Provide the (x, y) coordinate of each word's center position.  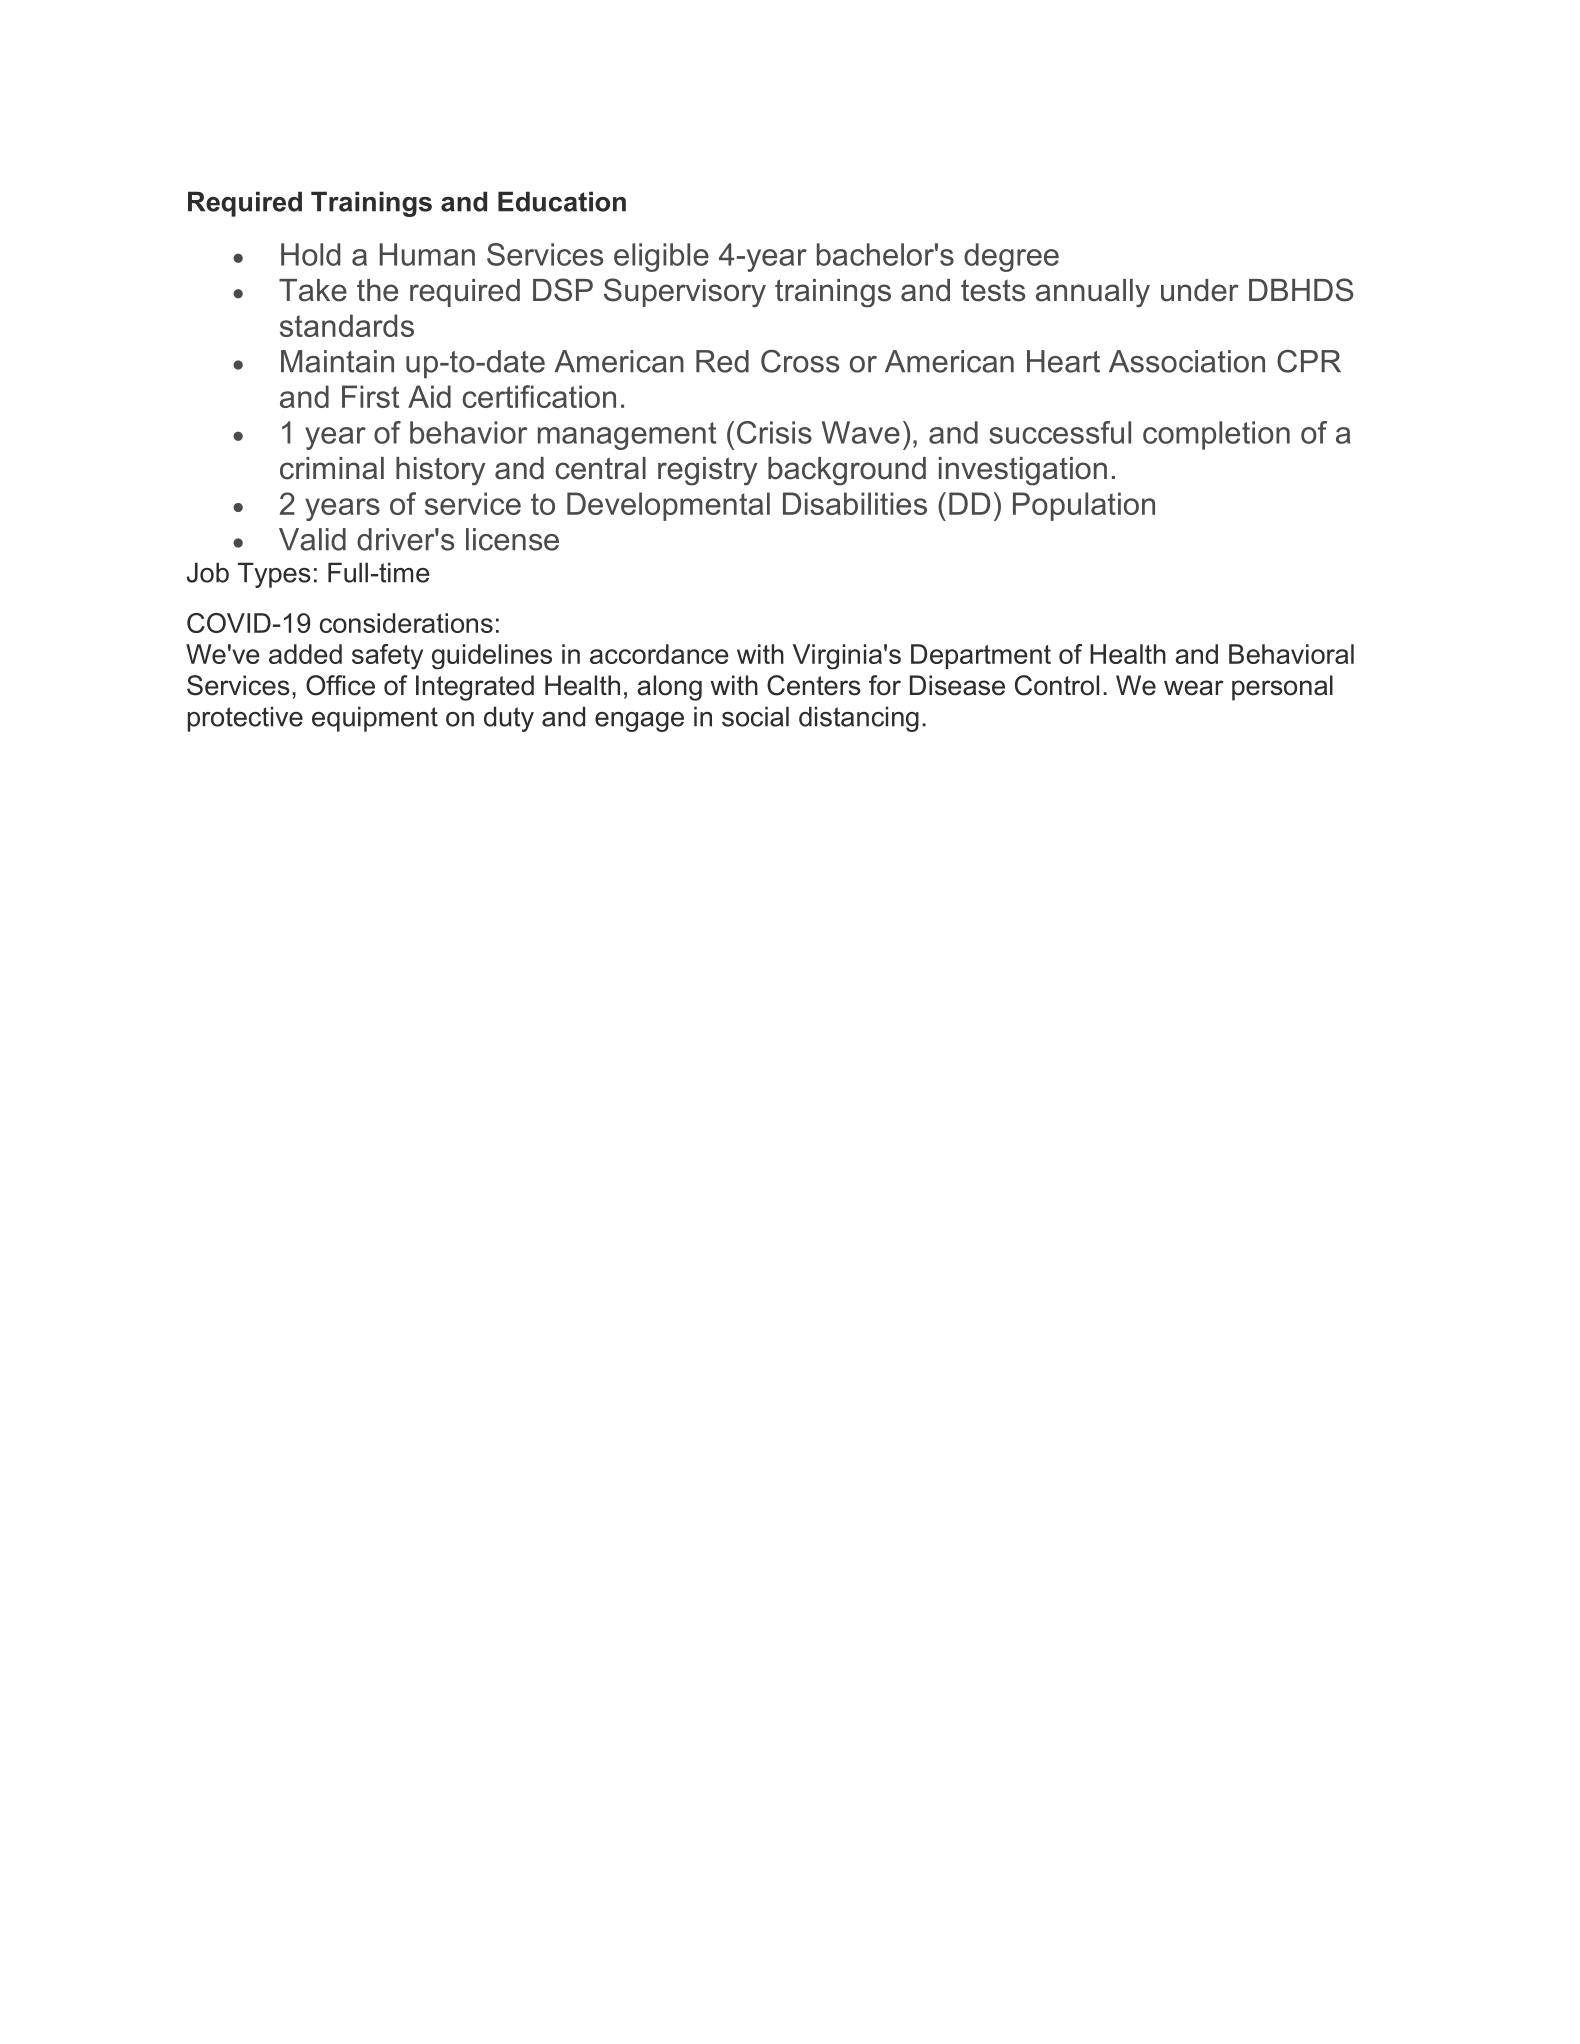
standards (347, 325)
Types (274, 575)
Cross (800, 361)
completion (1216, 435)
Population (1084, 506)
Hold (310, 254)
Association (1187, 361)
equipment (375, 719)
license (512, 539)
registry (707, 471)
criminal (332, 468)
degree (1011, 257)
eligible (661, 257)
